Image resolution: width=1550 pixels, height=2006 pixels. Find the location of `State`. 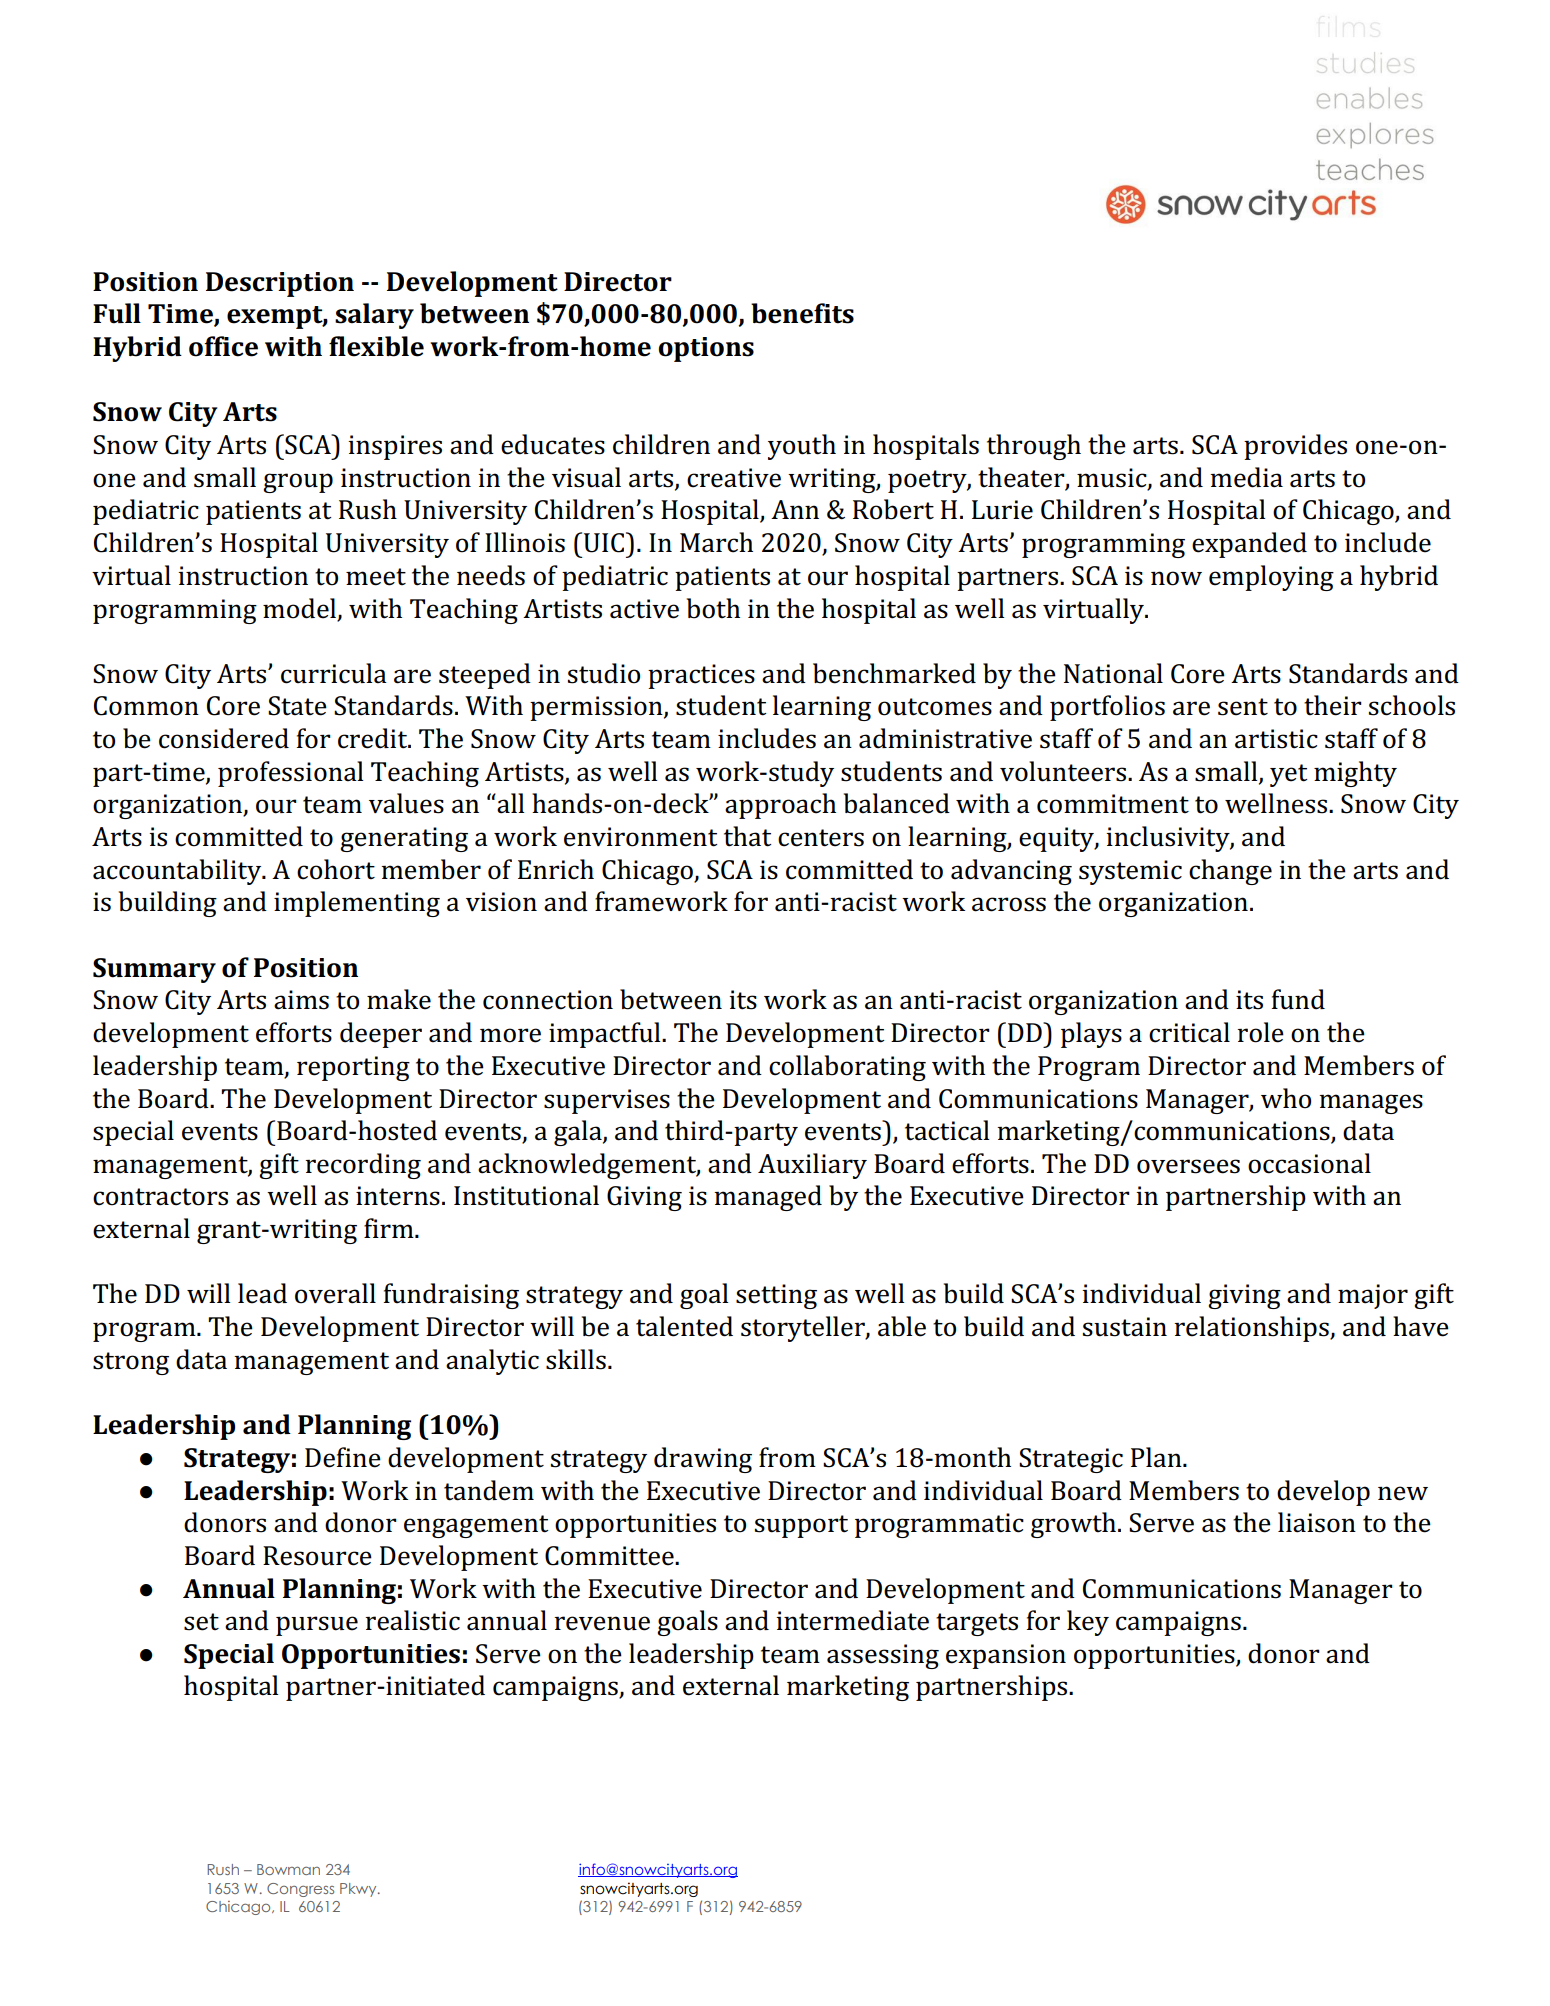

State is located at coordinates (297, 706).
